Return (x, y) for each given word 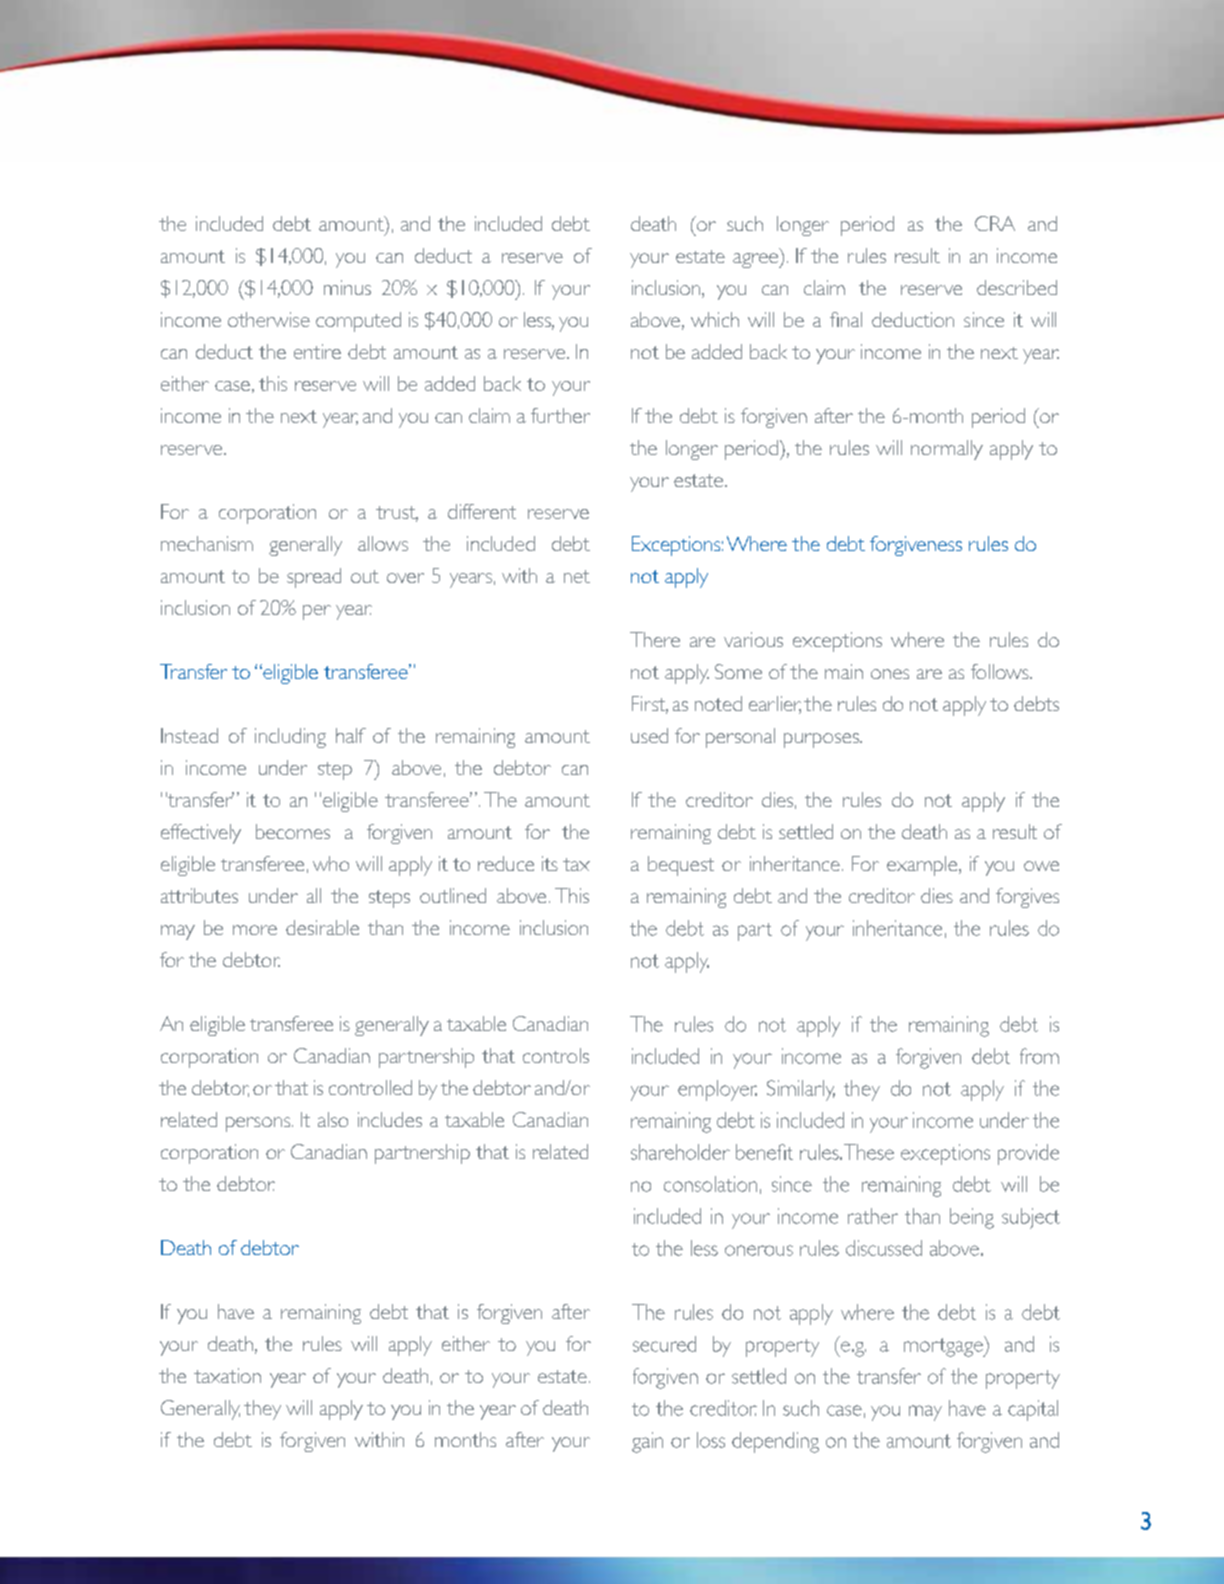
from (1039, 1056)
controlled (370, 1087)
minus (347, 287)
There (655, 639)
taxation (227, 1375)
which (715, 319)
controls (556, 1055)
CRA (995, 223)
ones (890, 674)
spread (314, 578)
